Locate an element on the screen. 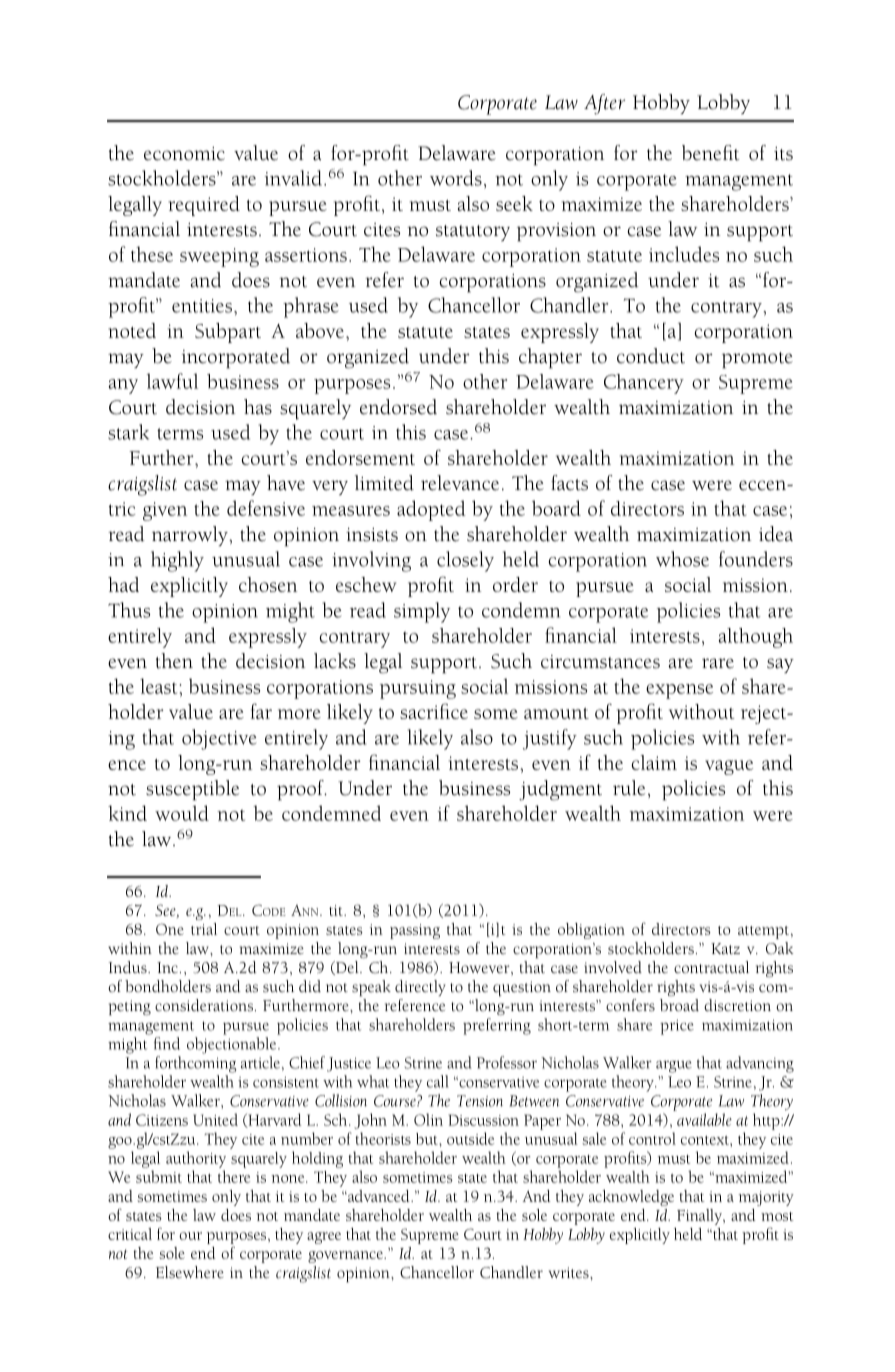 This screenshot has width=895, height=1372. economic is located at coordinates (184, 154).
